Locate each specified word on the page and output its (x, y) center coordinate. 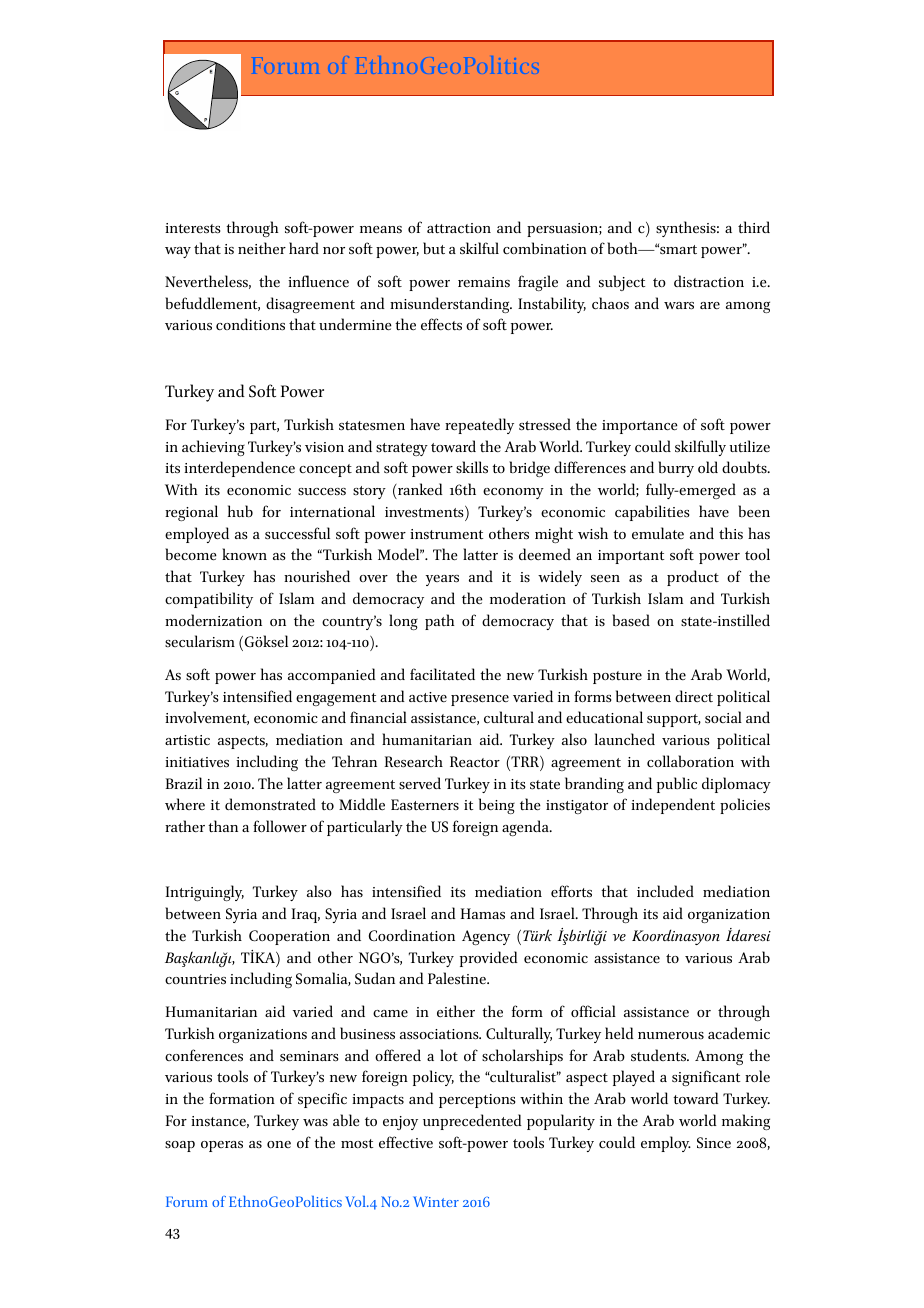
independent (673, 806)
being (497, 806)
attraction (459, 228)
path (439, 622)
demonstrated (270, 804)
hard (304, 248)
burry (676, 469)
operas (222, 1146)
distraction (709, 281)
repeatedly (479, 426)
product (693, 578)
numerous (671, 1035)
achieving (213, 448)
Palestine (458, 978)
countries (195, 979)
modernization (213, 620)
